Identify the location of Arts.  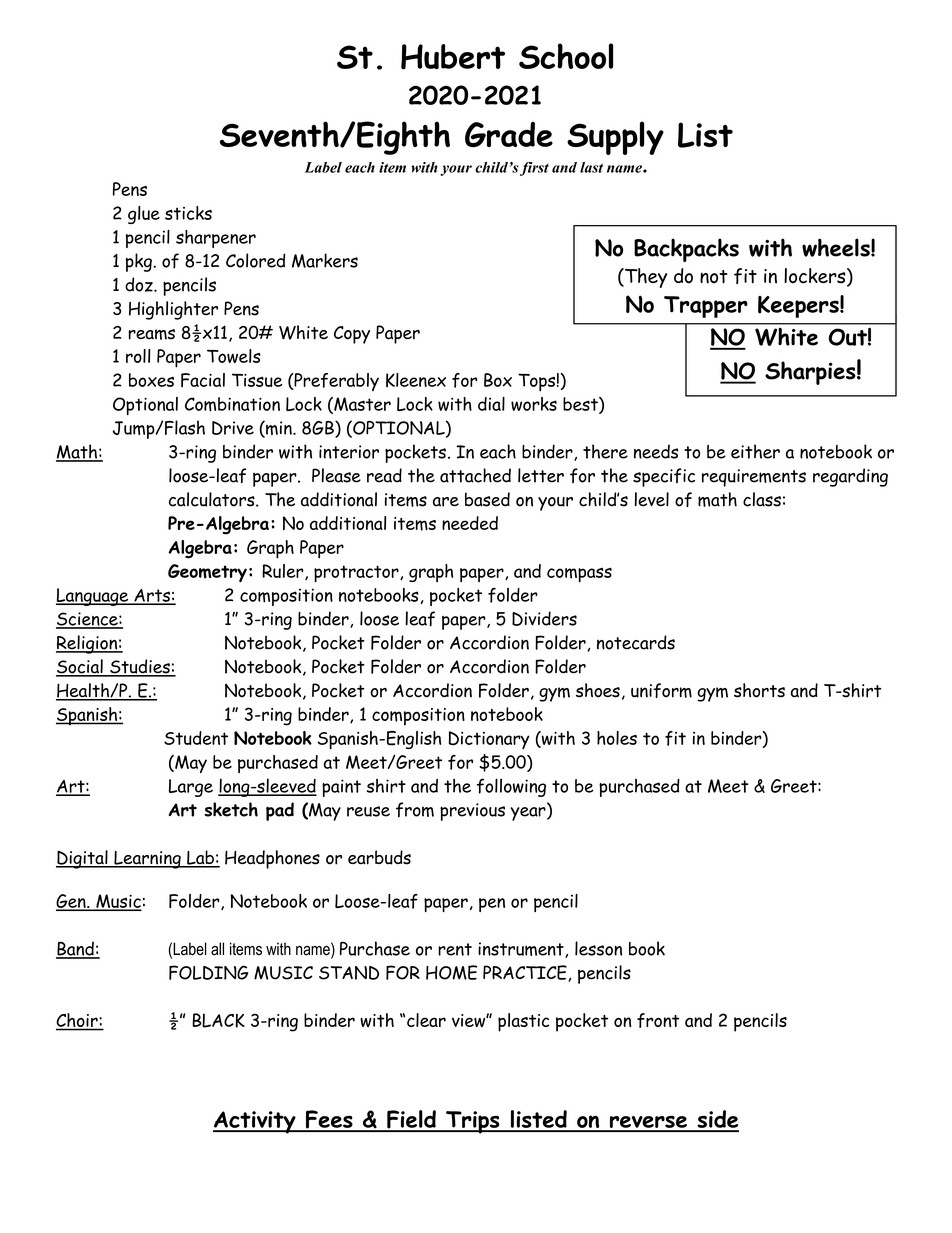
(152, 596).
